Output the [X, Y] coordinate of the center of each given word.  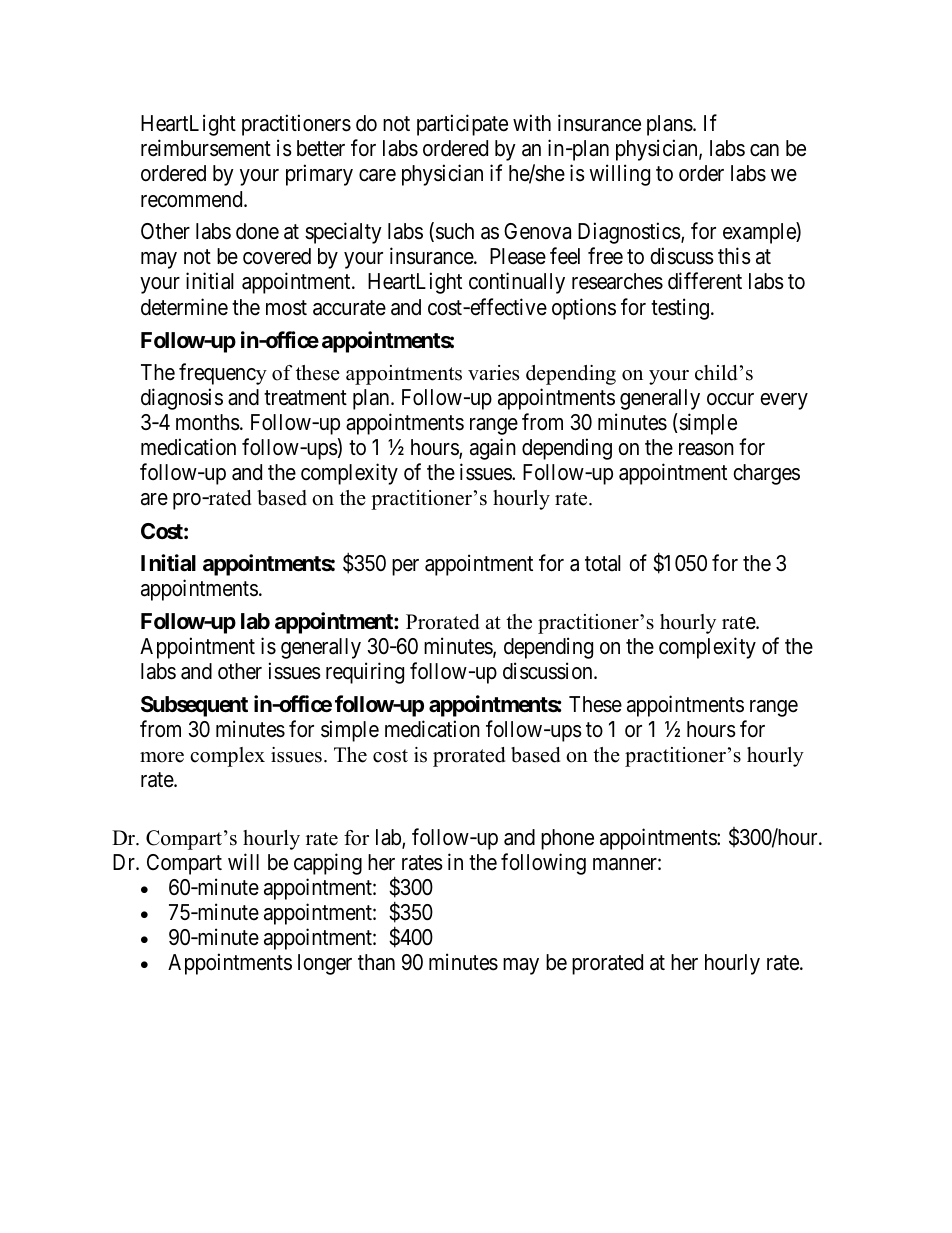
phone [567, 839]
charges [766, 474]
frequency [223, 374]
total [603, 563]
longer [325, 964]
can [764, 150]
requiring [365, 673]
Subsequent [194, 706]
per [405, 567]
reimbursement [206, 148]
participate [462, 125]
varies [493, 373]
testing [680, 309]
